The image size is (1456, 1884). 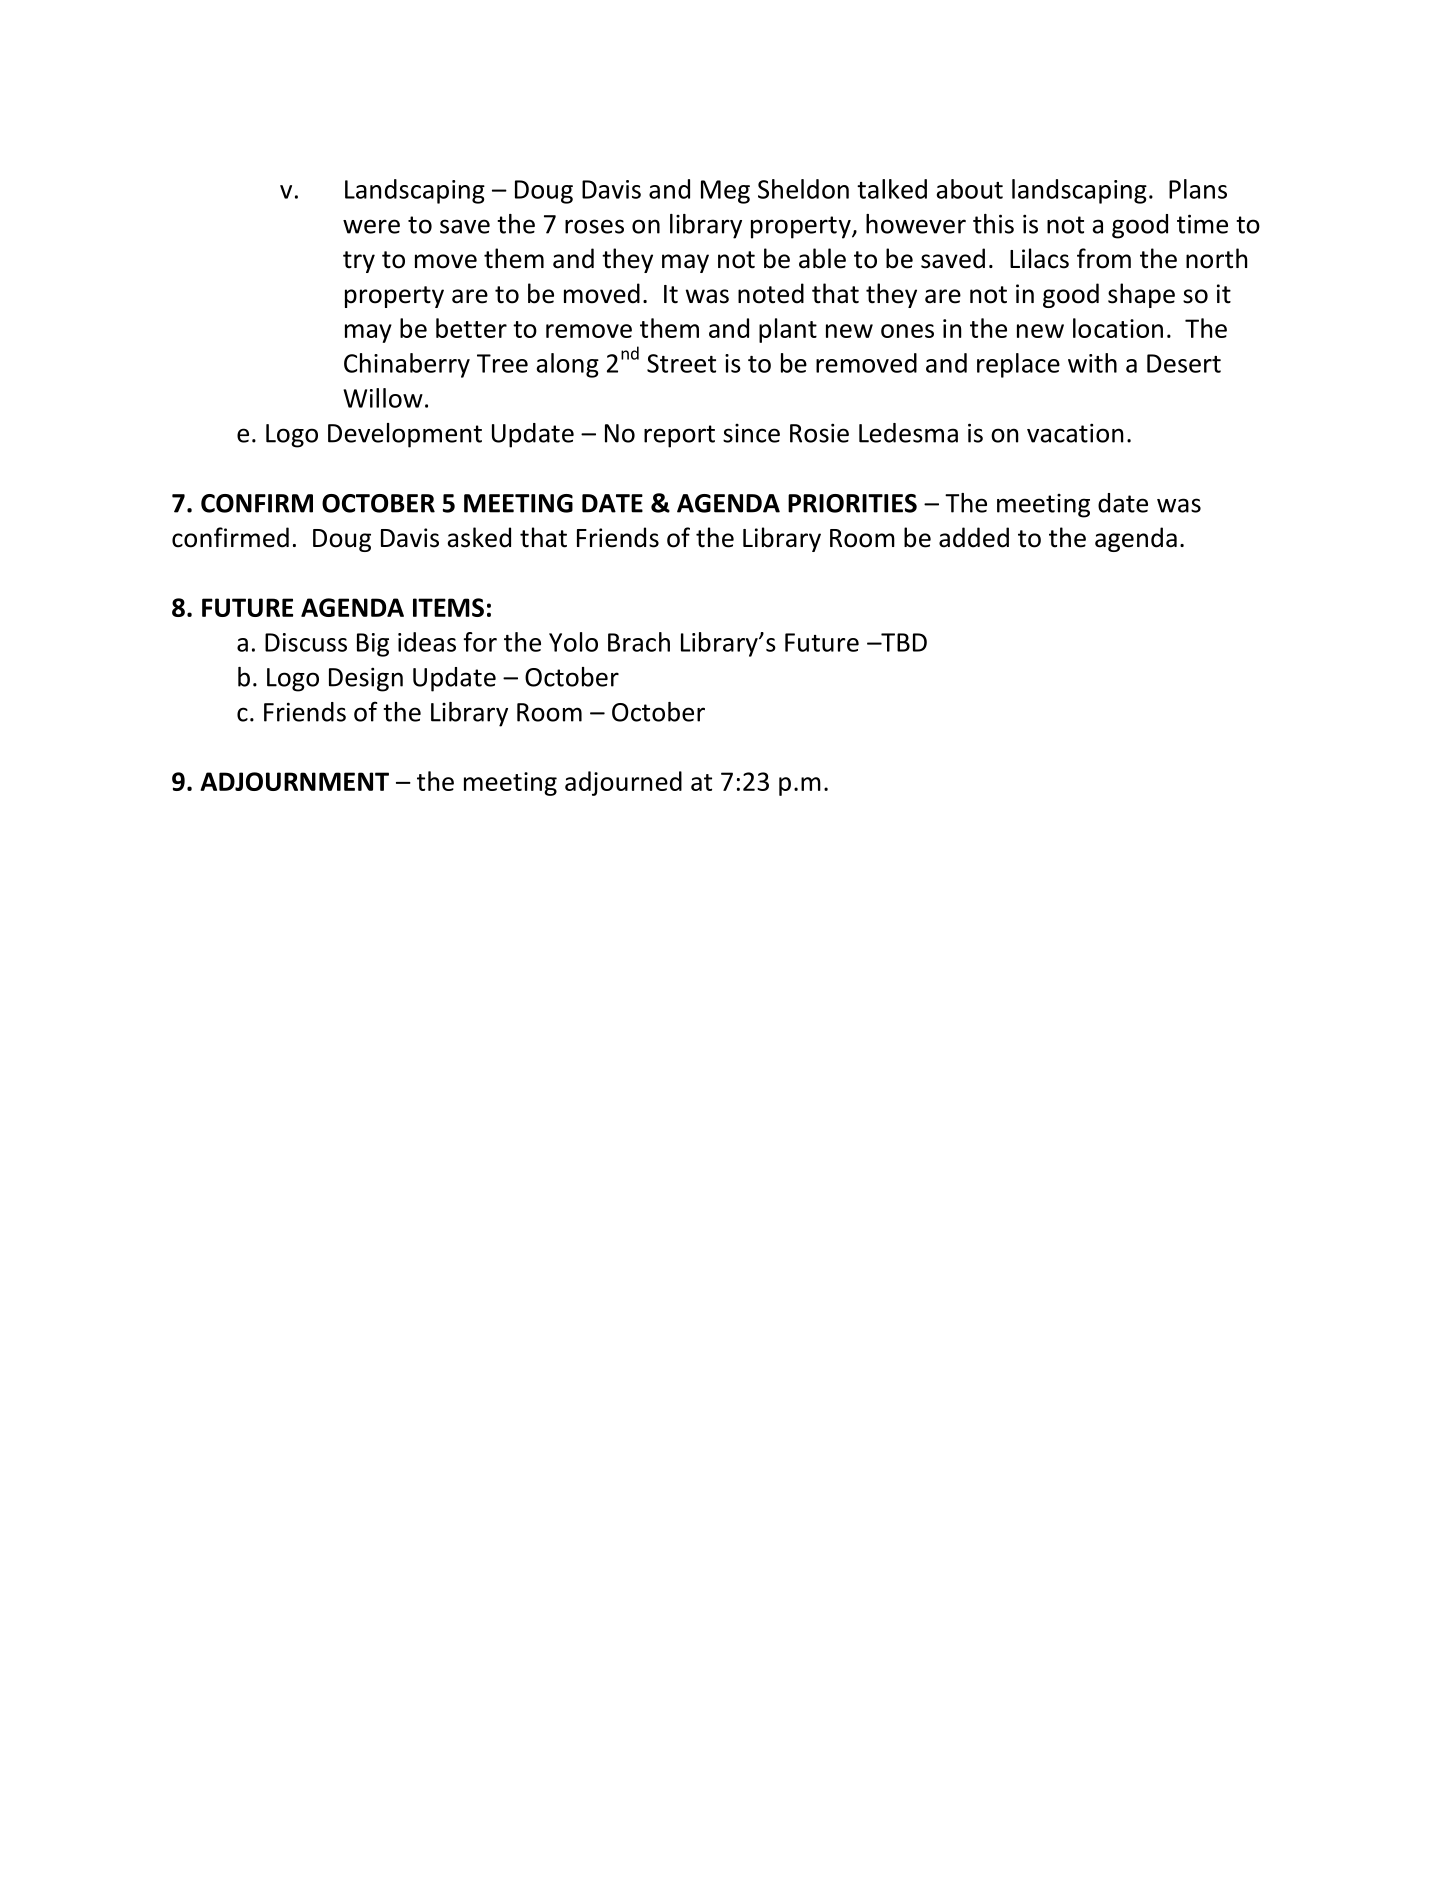 I want to click on were, so click(x=371, y=226).
